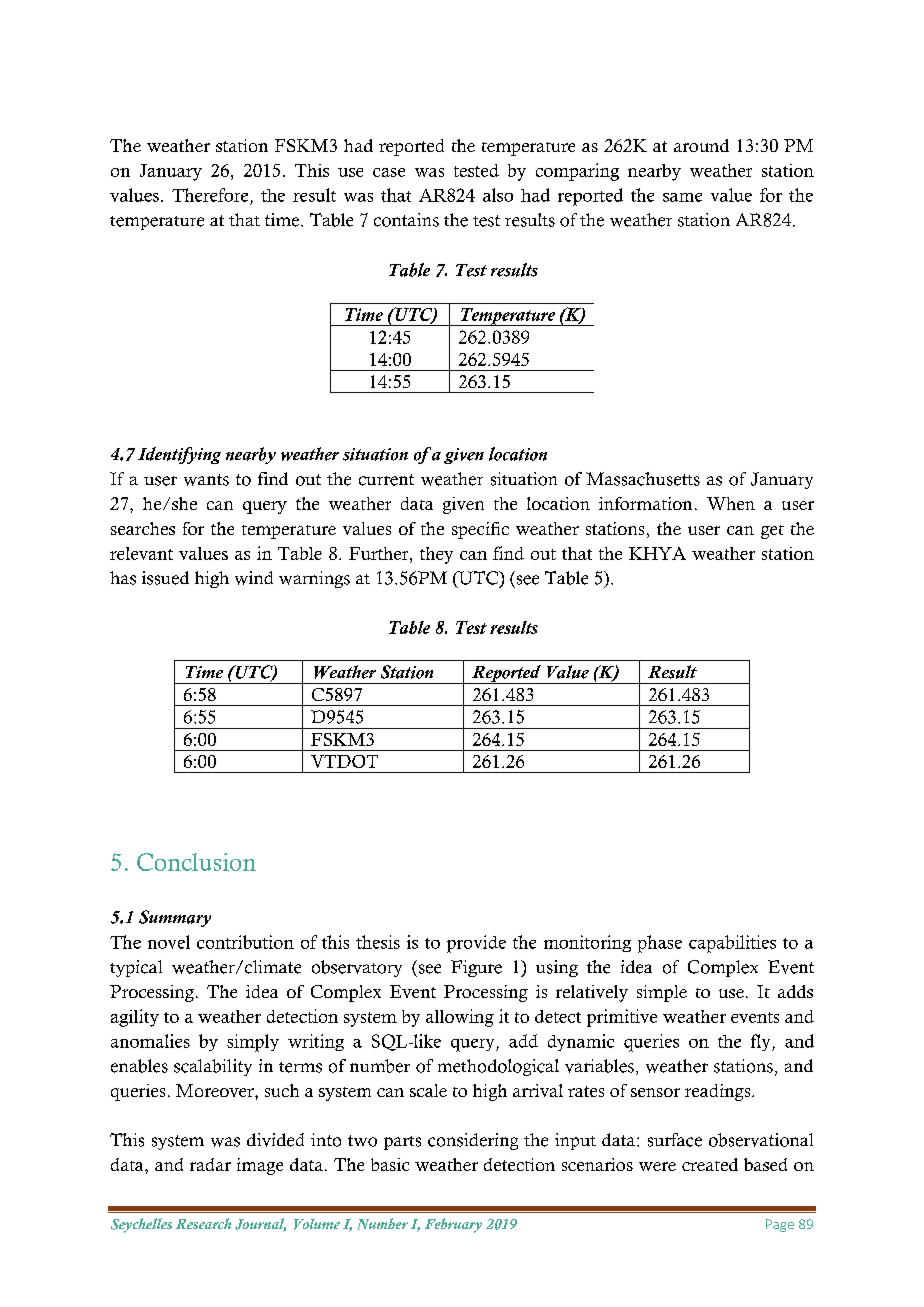 The image size is (924, 1307). Describe the element at coordinates (731, 503) in the document. I see `When` at that location.
